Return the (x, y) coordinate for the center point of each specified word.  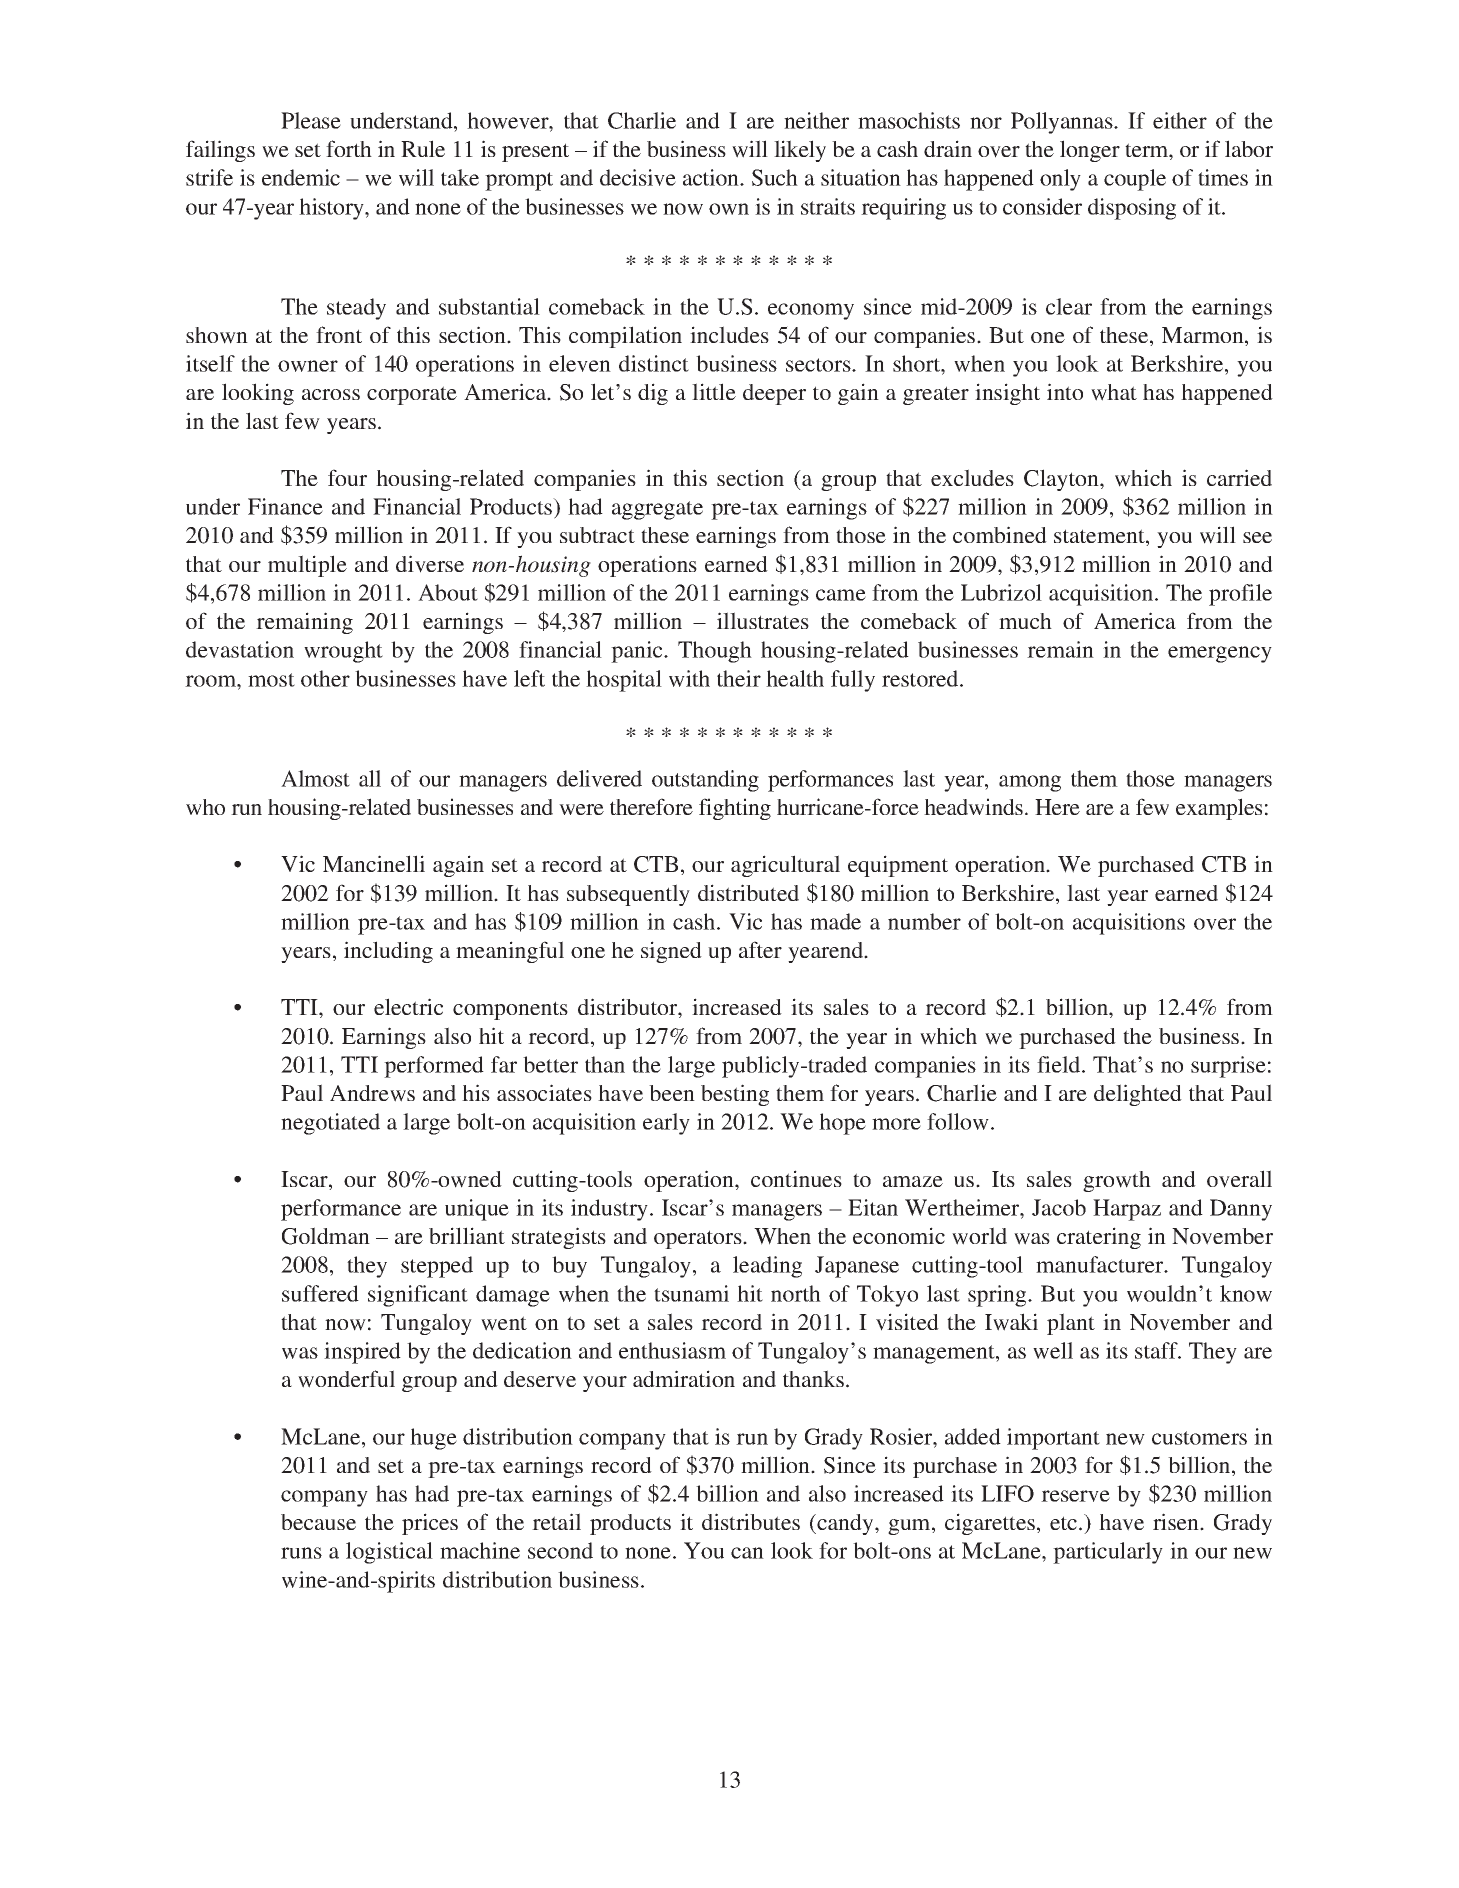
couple (1135, 180)
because (318, 1522)
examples (1219, 809)
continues (796, 1178)
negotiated (330, 1124)
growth (1117, 1181)
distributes (751, 1521)
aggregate (657, 510)
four (347, 477)
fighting (735, 809)
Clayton (1062, 480)
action (712, 177)
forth (349, 148)
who (205, 807)
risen (1177, 1521)
